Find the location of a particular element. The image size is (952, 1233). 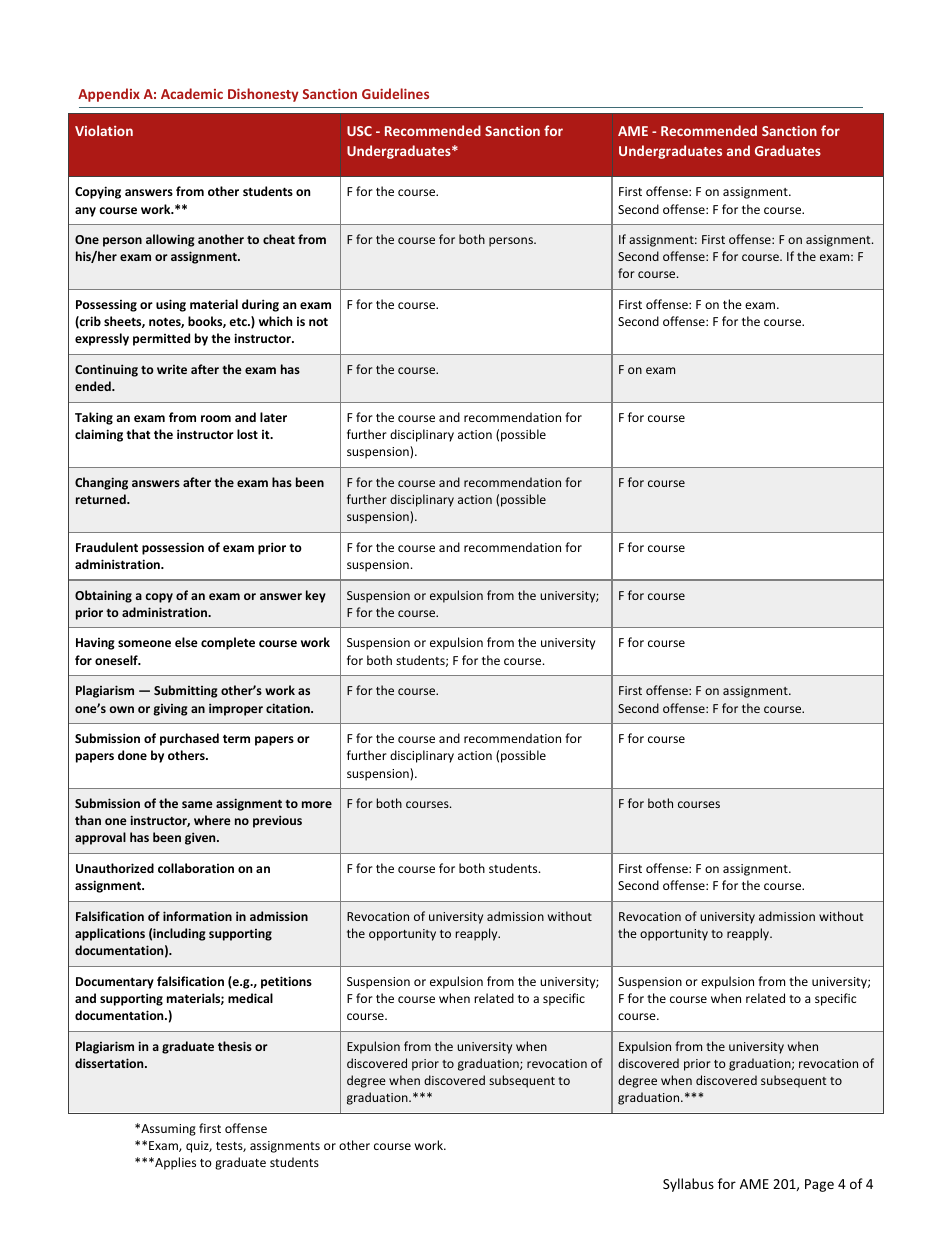

Page is located at coordinates (819, 1185).
